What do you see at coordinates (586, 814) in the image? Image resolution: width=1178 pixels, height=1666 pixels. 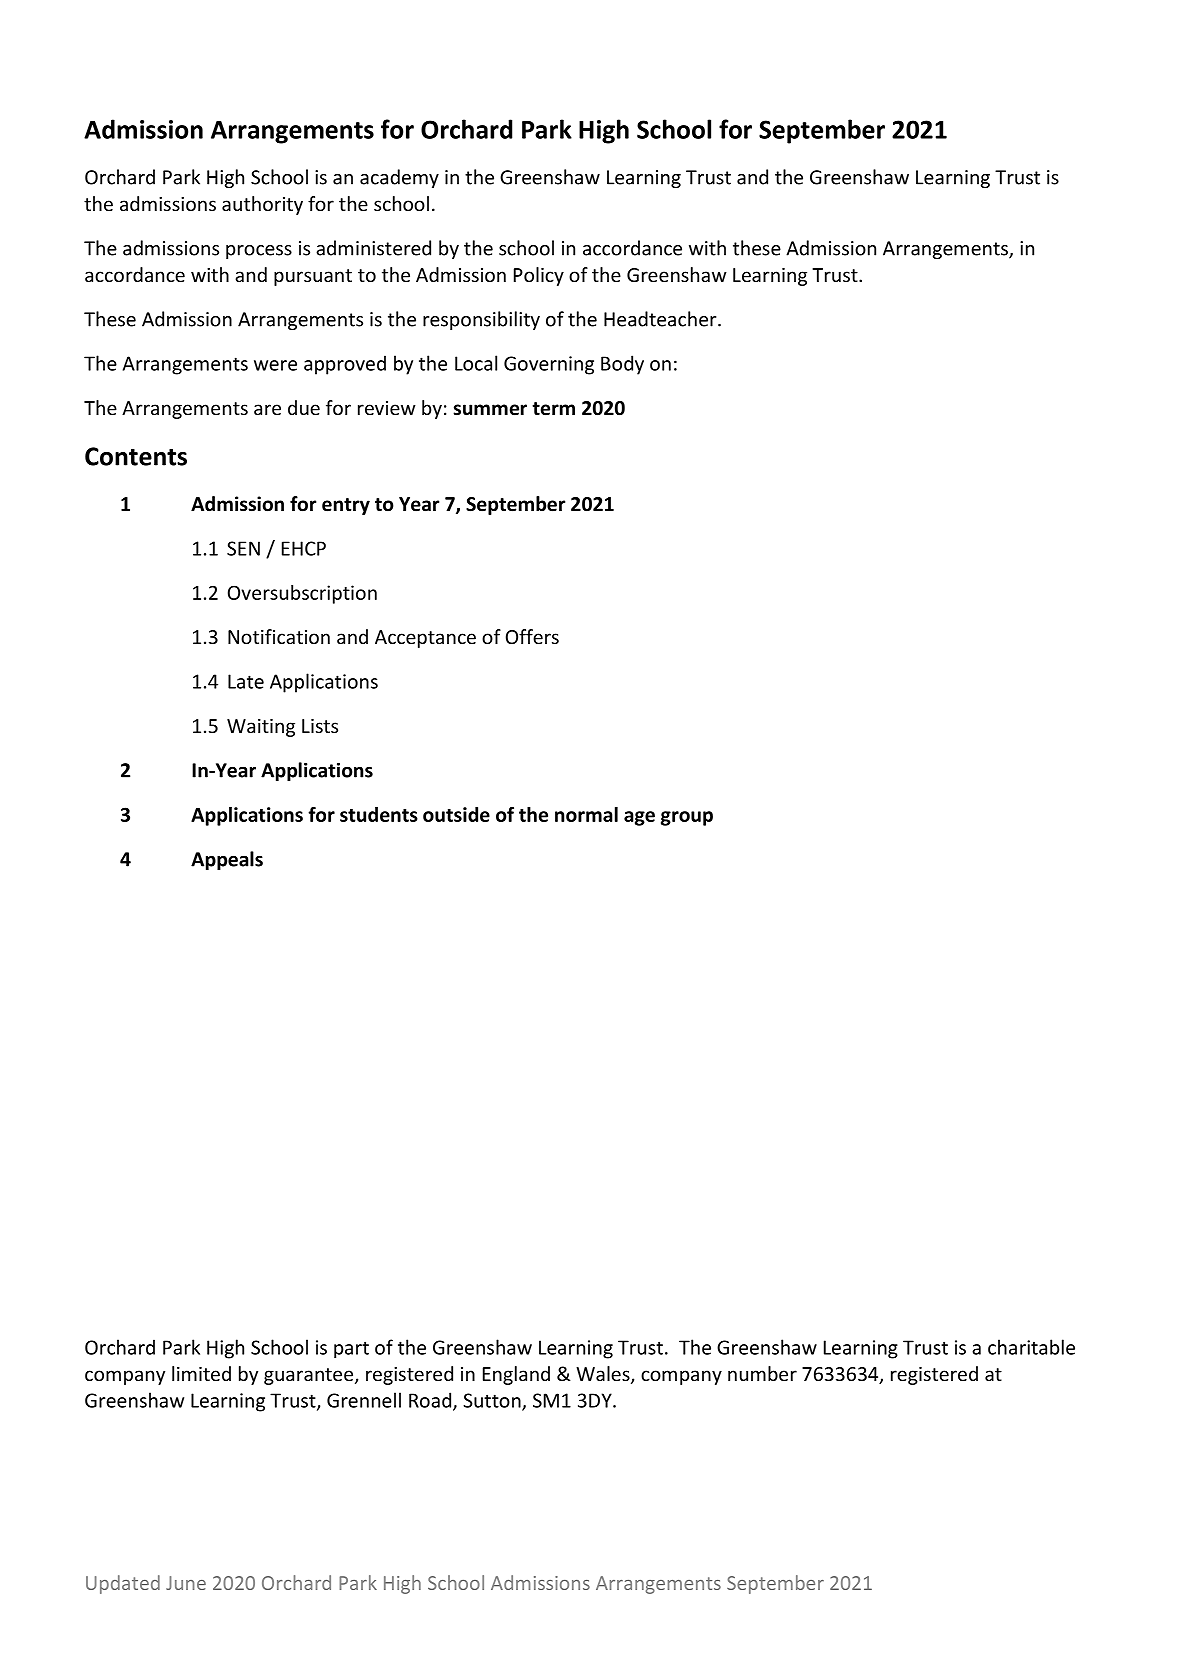 I see `normal` at bounding box center [586, 814].
